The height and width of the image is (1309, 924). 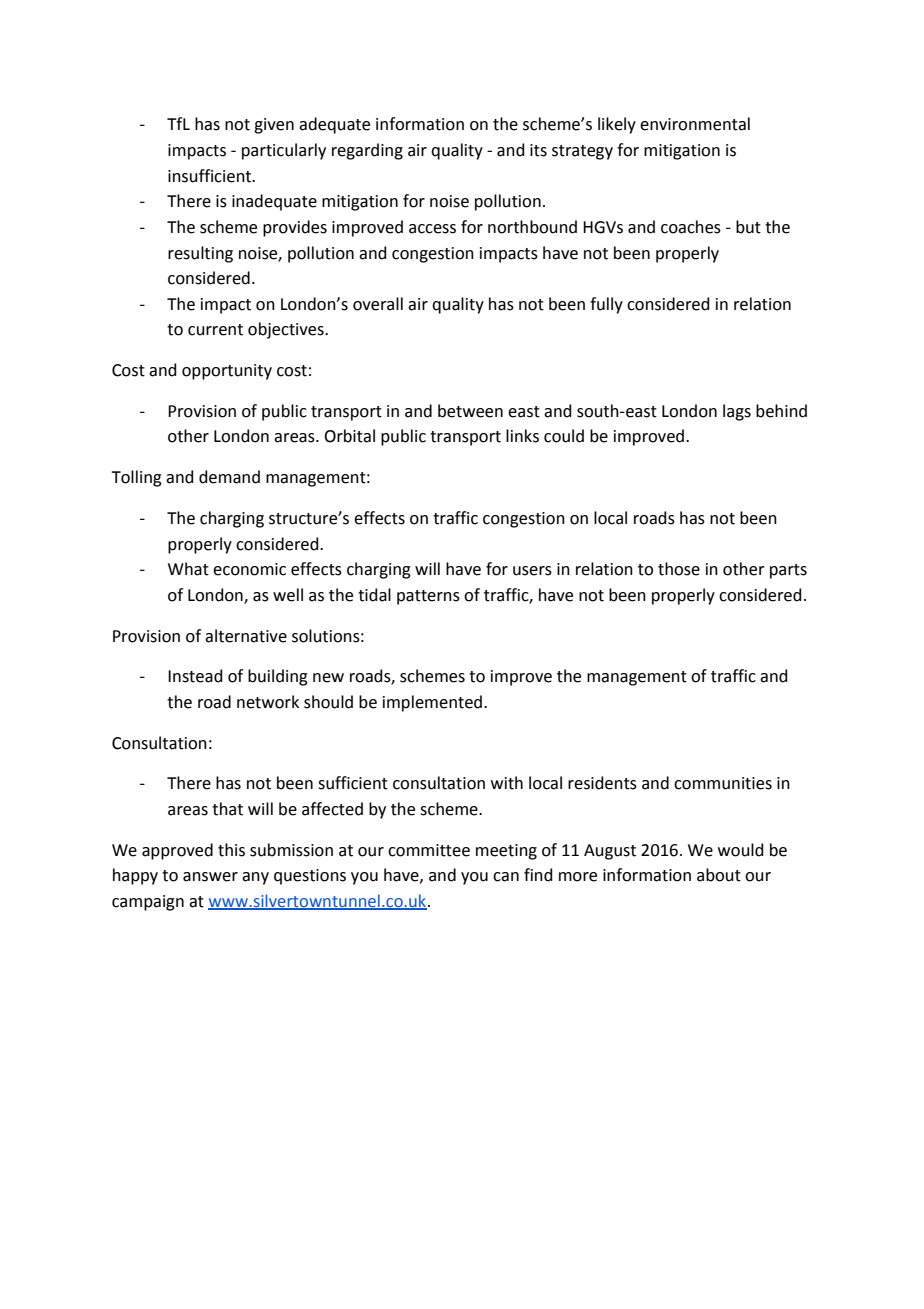 What do you see at coordinates (695, 124) in the image?
I see `environmental` at bounding box center [695, 124].
